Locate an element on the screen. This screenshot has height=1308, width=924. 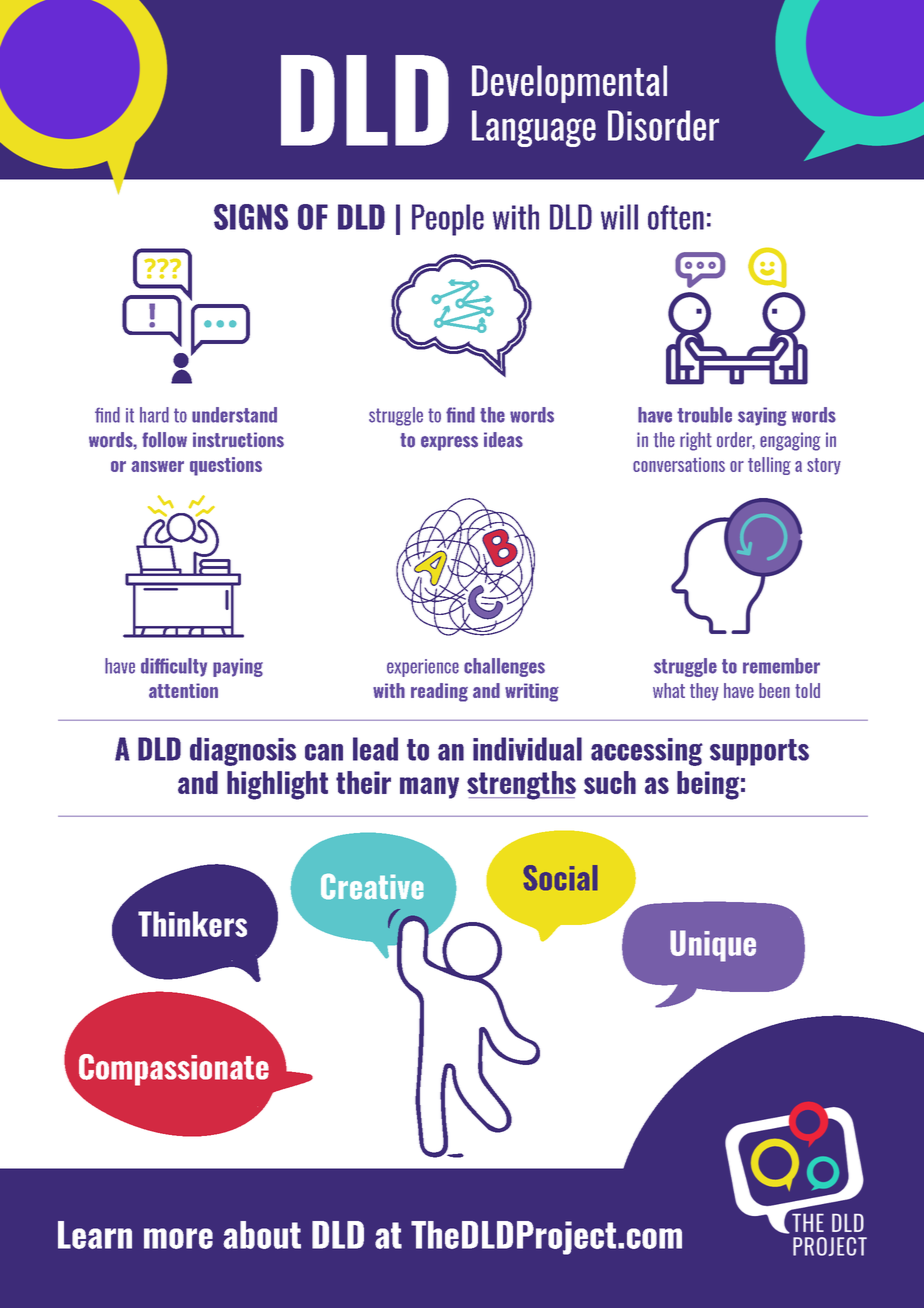
attention is located at coordinates (183, 690).
